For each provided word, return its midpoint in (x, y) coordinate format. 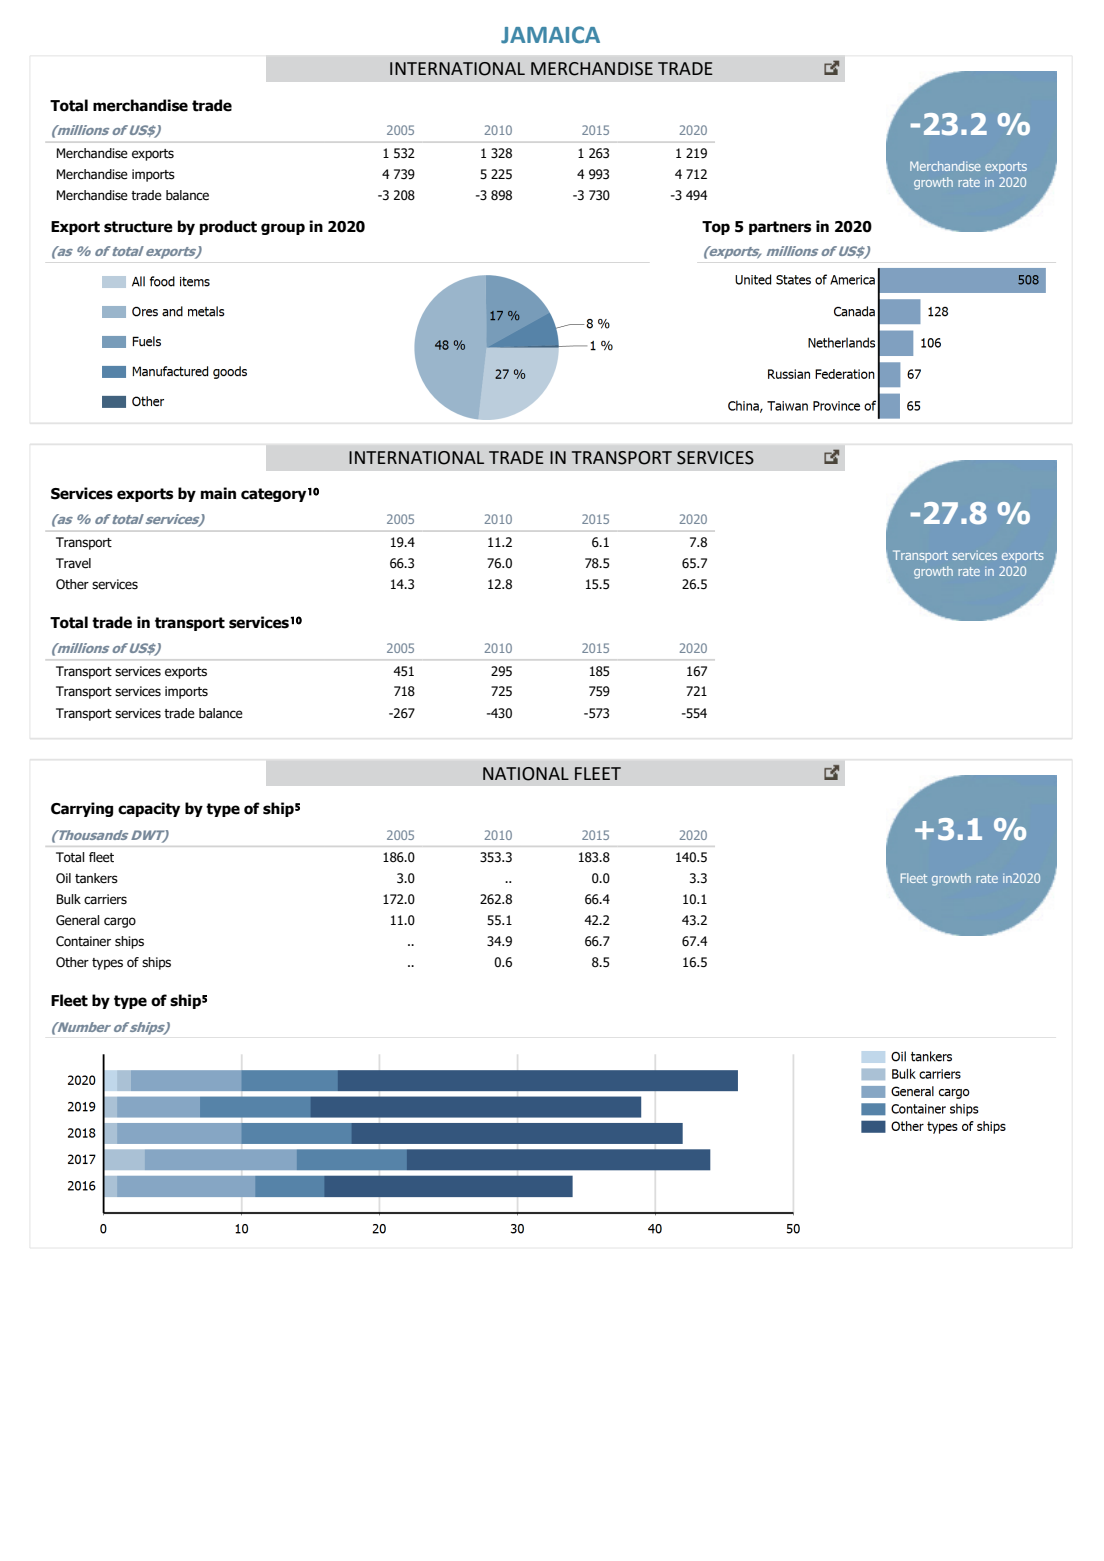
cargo (120, 922)
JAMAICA (550, 35)
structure (138, 227)
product (228, 227)
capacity (149, 809)
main (218, 493)
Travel (73, 563)
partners (780, 228)
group (283, 229)
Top (716, 228)
